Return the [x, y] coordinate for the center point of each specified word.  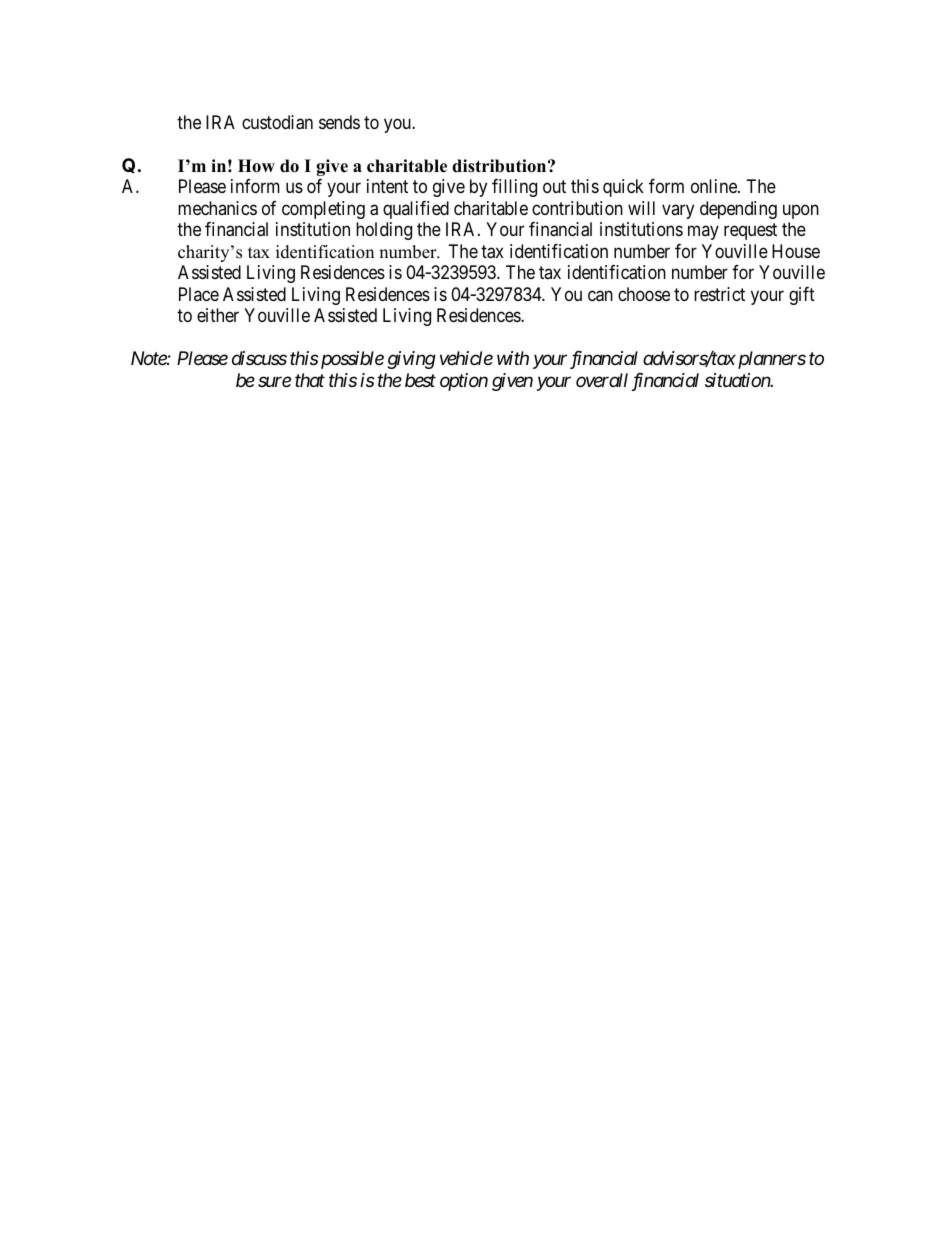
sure [274, 381]
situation [738, 380]
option [464, 382]
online [715, 186]
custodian [277, 122]
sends [339, 122]
